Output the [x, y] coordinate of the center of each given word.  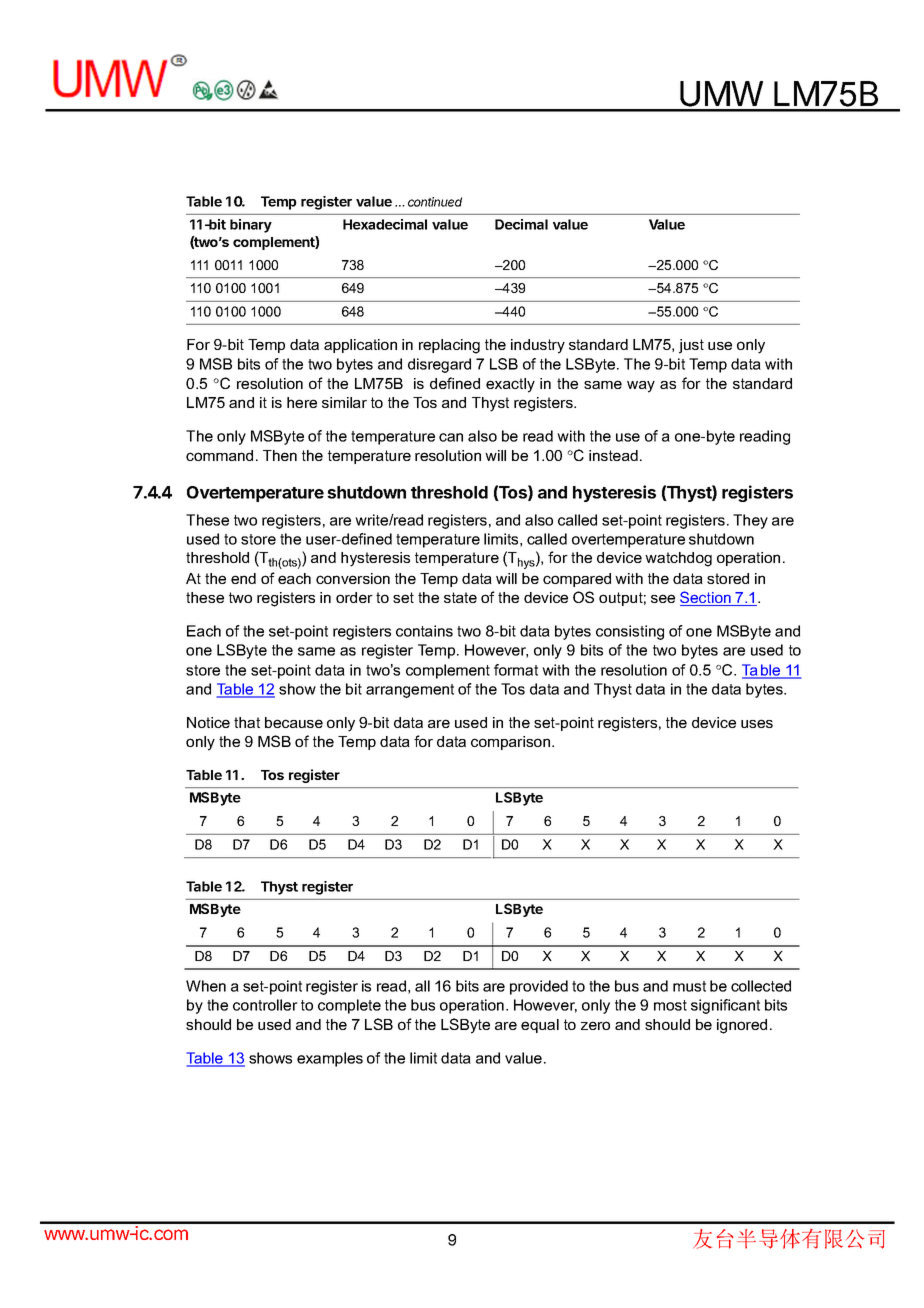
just [691, 346]
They [750, 521]
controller [265, 1005]
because [294, 722]
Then [280, 455]
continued [435, 202]
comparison [512, 743]
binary [251, 226]
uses [757, 723]
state [460, 597]
